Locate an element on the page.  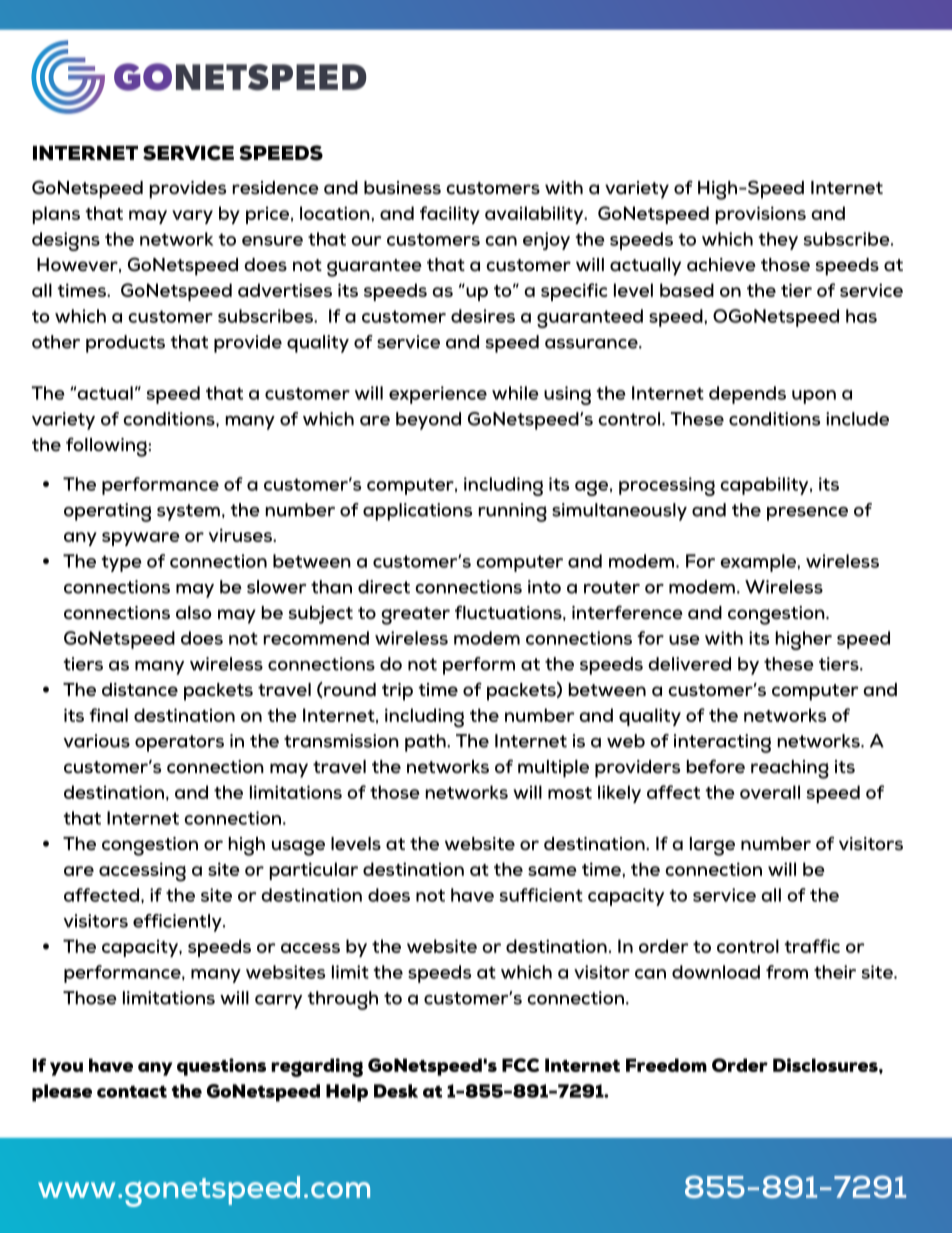
efficiently is located at coordinates (178, 923).
